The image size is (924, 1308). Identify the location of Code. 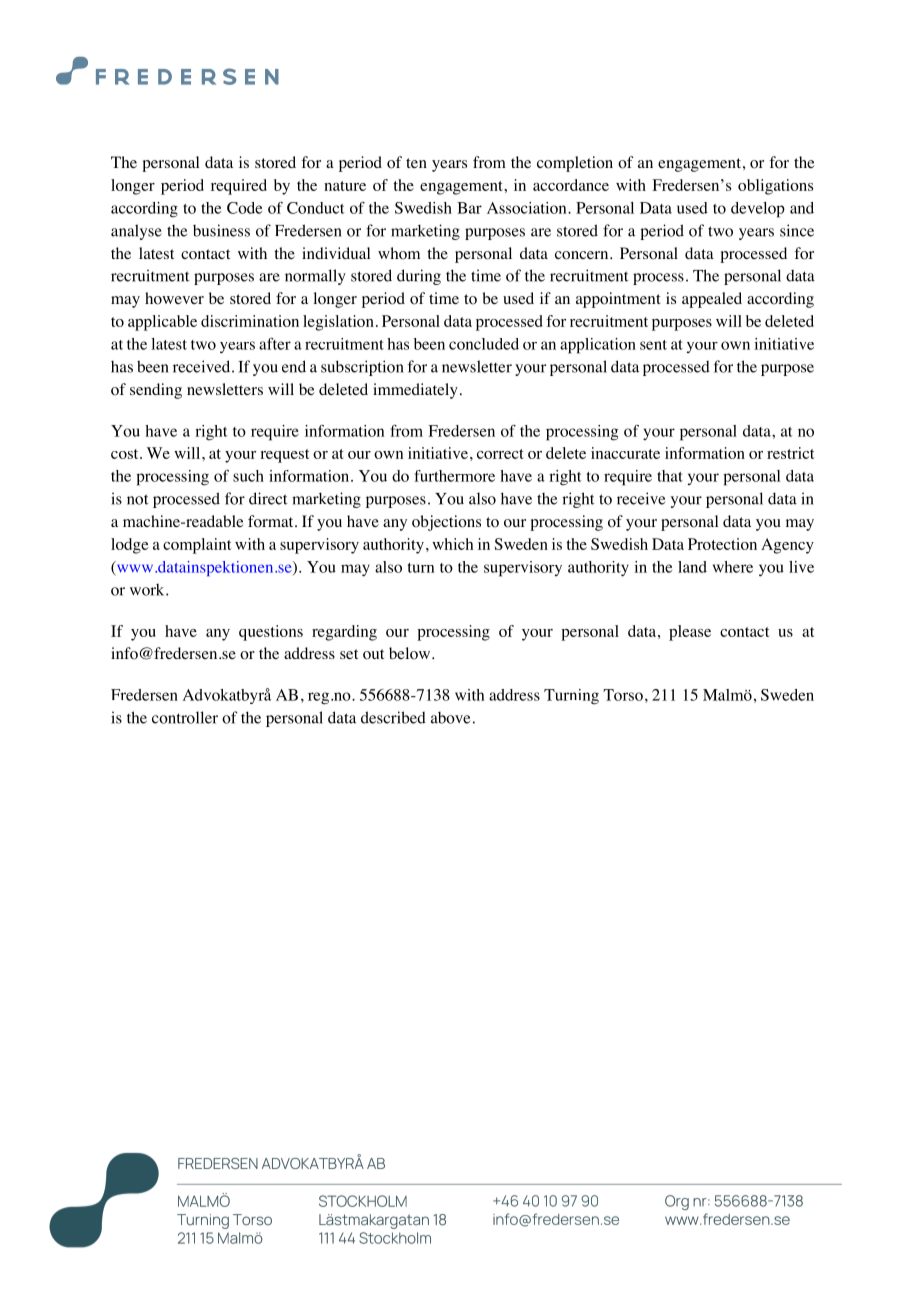
(244, 208).
